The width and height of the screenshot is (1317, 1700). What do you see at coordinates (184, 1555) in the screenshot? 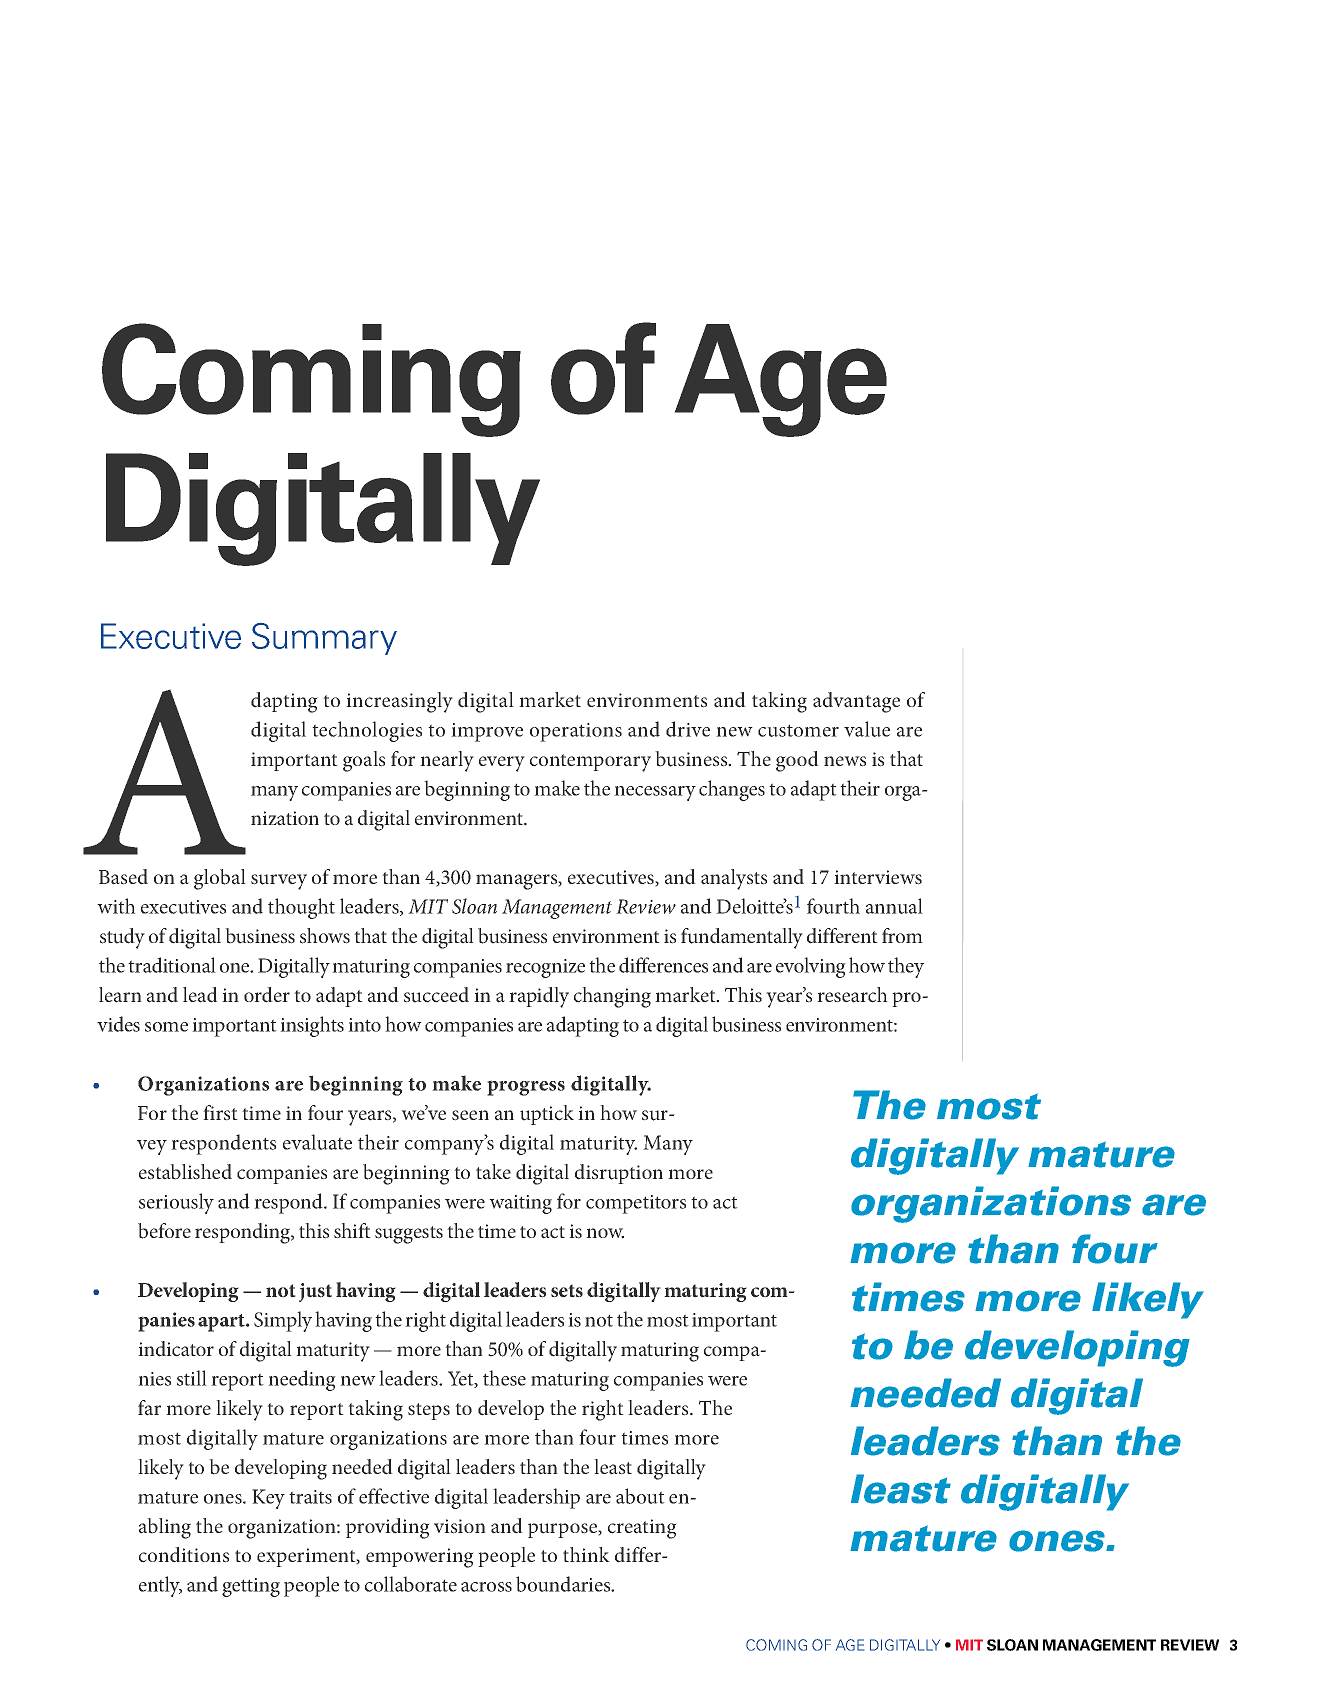
I see `conditions` at bounding box center [184, 1555].
